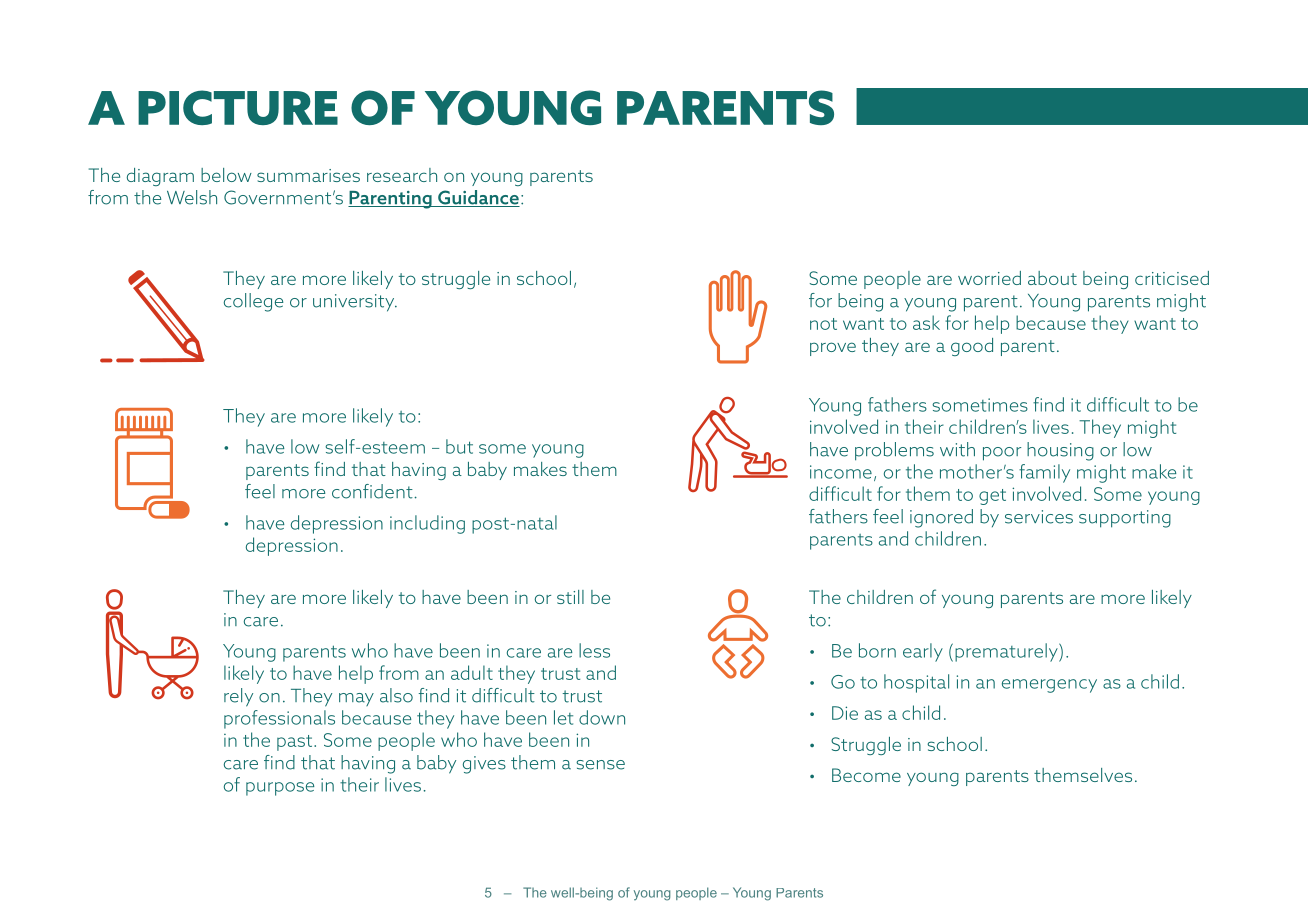 The height and width of the document is (924, 1308). What do you see at coordinates (253, 302) in the document?
I see `college` at bounding box center [253, 302].
